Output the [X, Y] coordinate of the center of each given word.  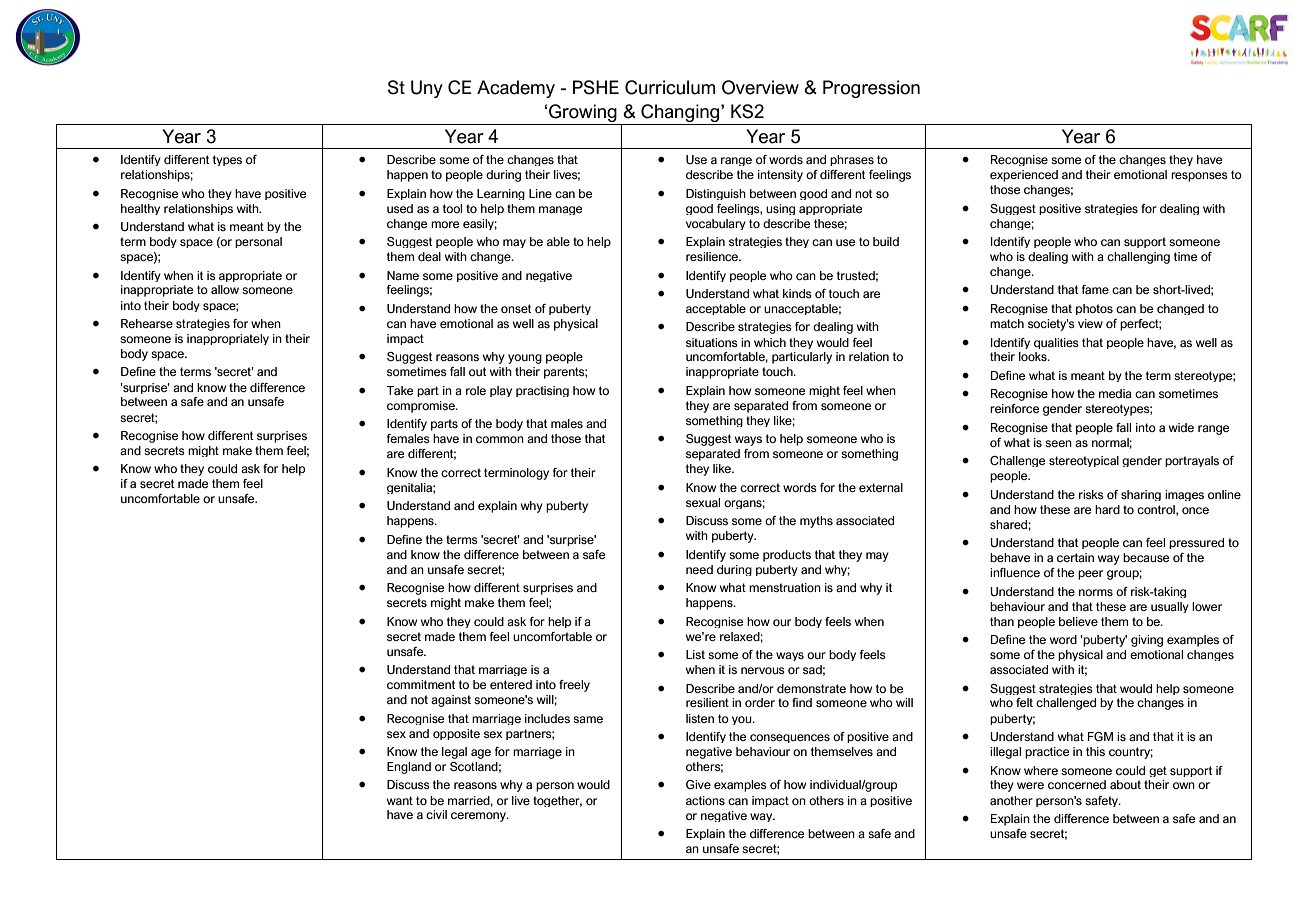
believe [1078, 621]
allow [225, 289]
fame [1095, 289]
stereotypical [1084, 461]
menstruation [785, 587]
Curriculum [670, 87]
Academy [516, 89]
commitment [421, 684]
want [400, 800]
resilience [713, 256]
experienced [1024, 176]
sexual [703, 502]
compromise [422, 407]
